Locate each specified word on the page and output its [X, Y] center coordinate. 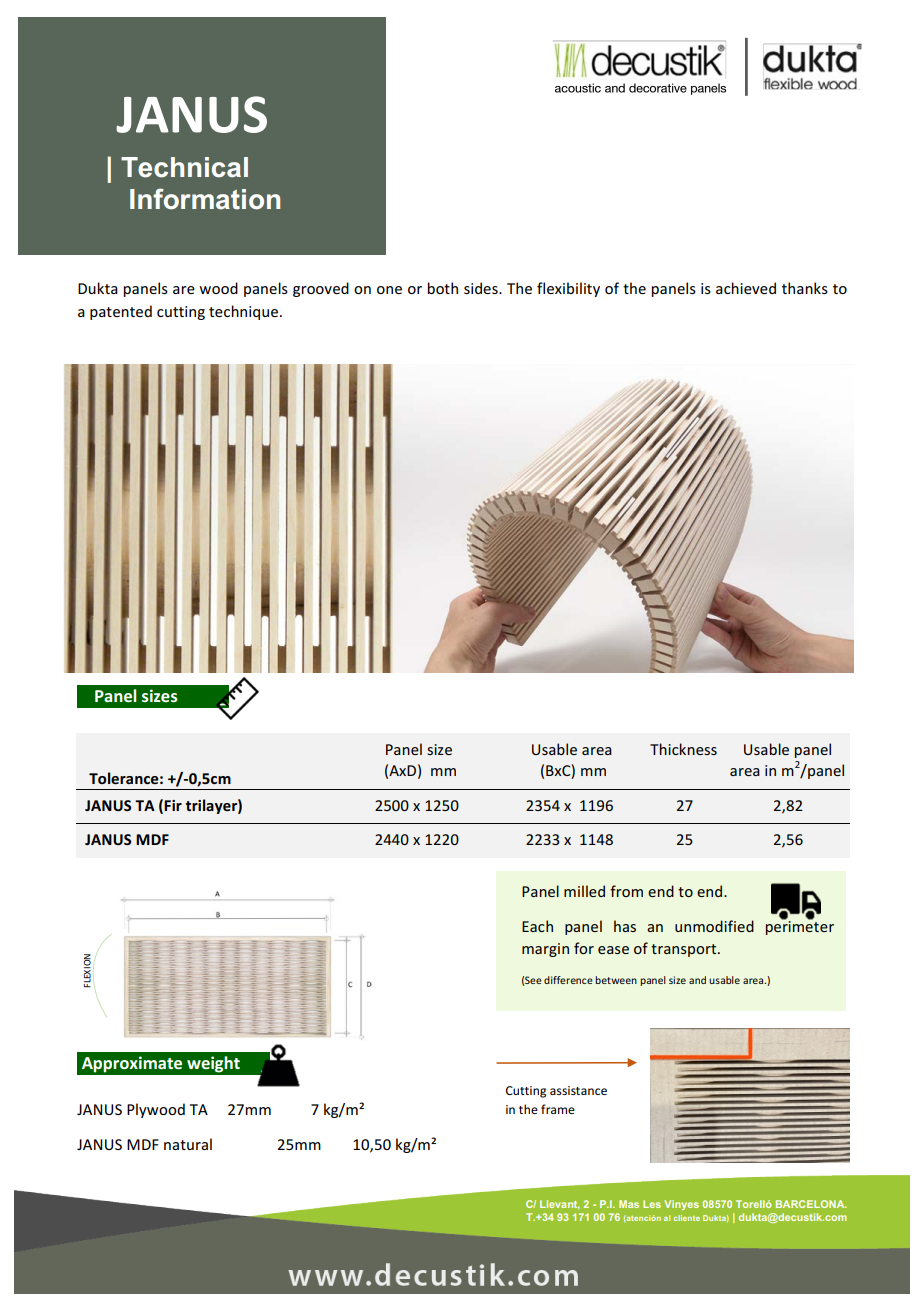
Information [205, 199]
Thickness [683, 749]
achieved [746, 288]
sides [482, 288]
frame [558, 1109]
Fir [173, 805]
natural [188, 1144]
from [626, 891]
